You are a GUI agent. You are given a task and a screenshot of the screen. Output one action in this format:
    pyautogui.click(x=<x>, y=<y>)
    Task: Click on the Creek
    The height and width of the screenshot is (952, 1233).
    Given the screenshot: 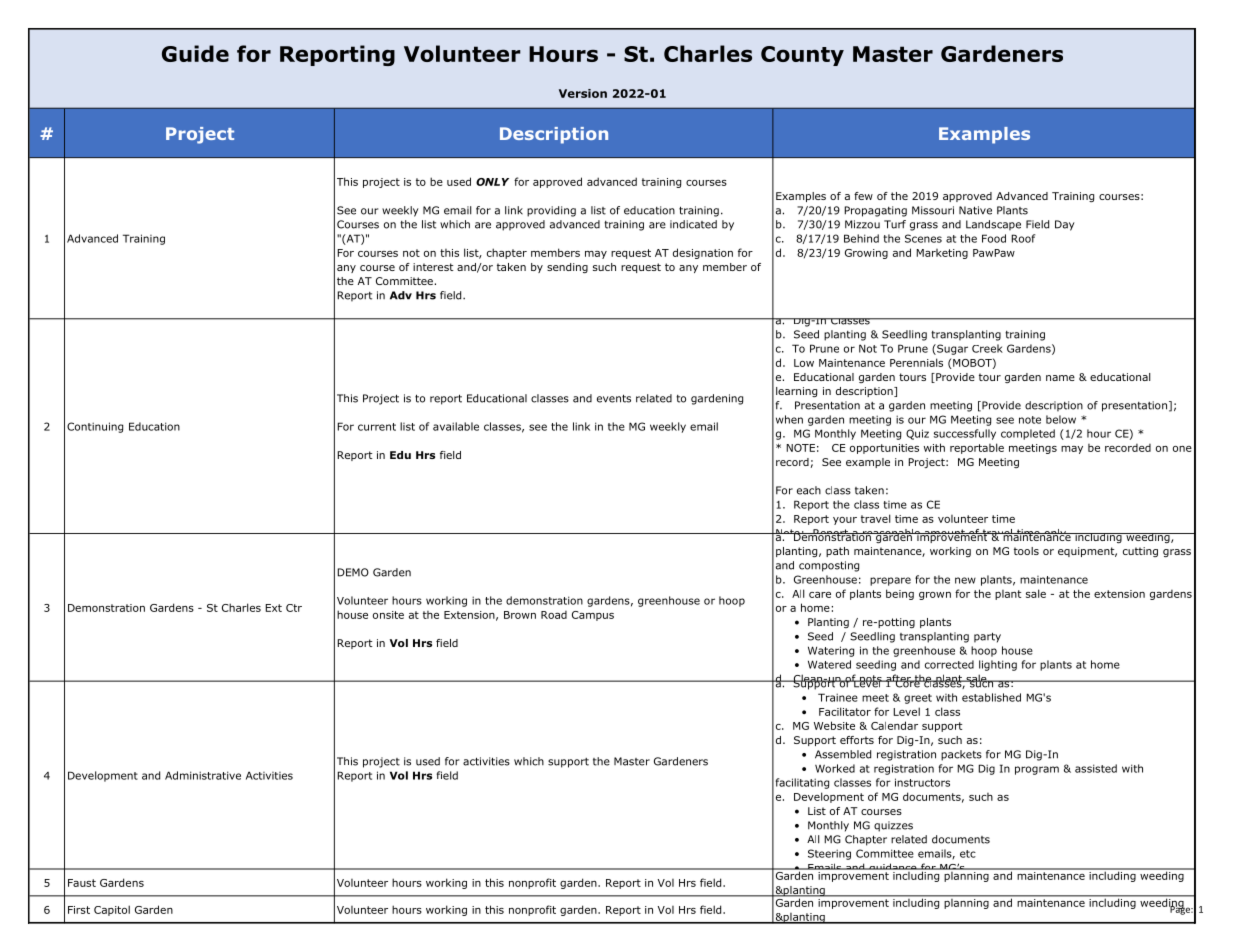 What is the action you would take?
    pyautogui.click(x=987, y=348)
